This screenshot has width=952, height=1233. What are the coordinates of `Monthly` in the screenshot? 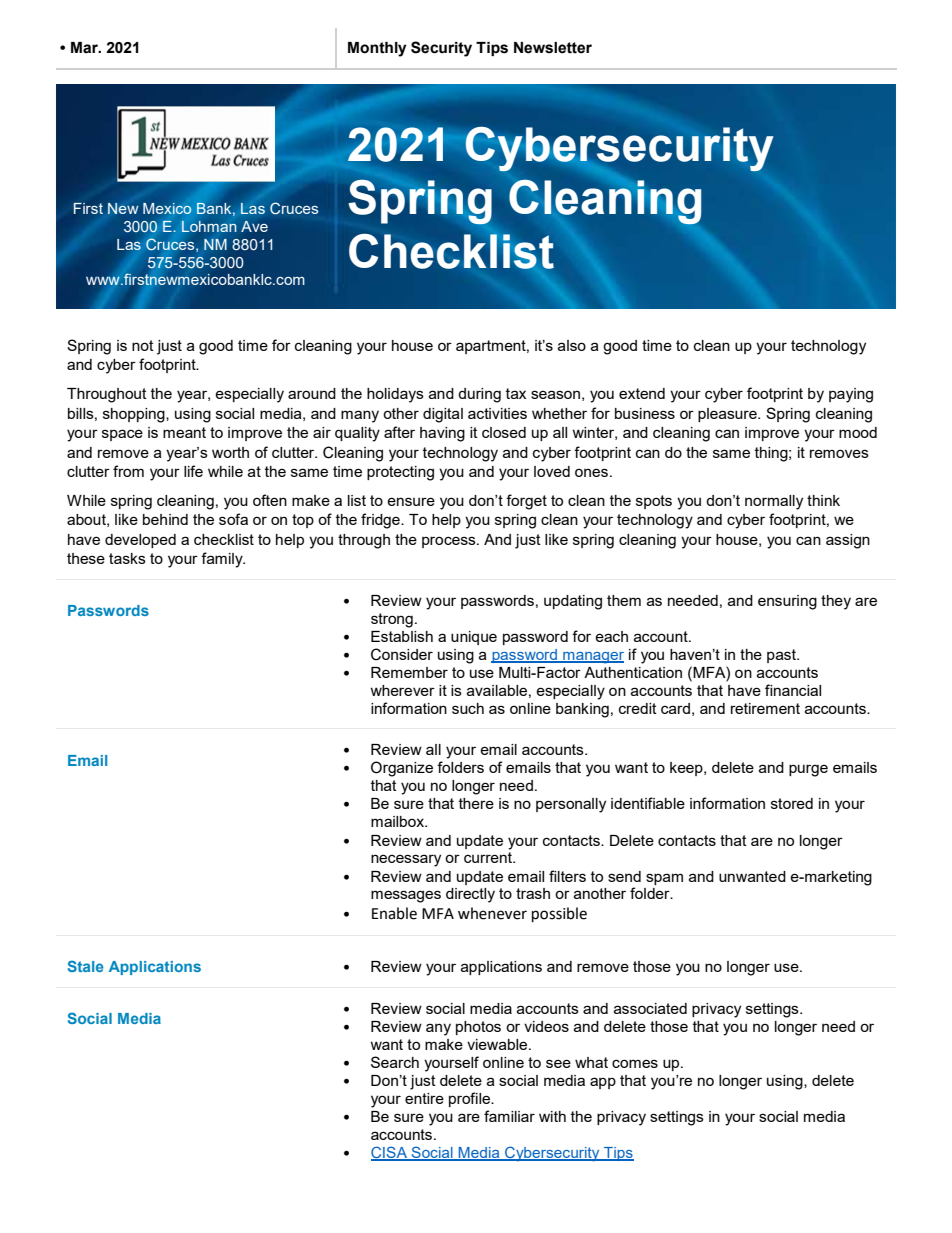 It's located at (377, 49).
